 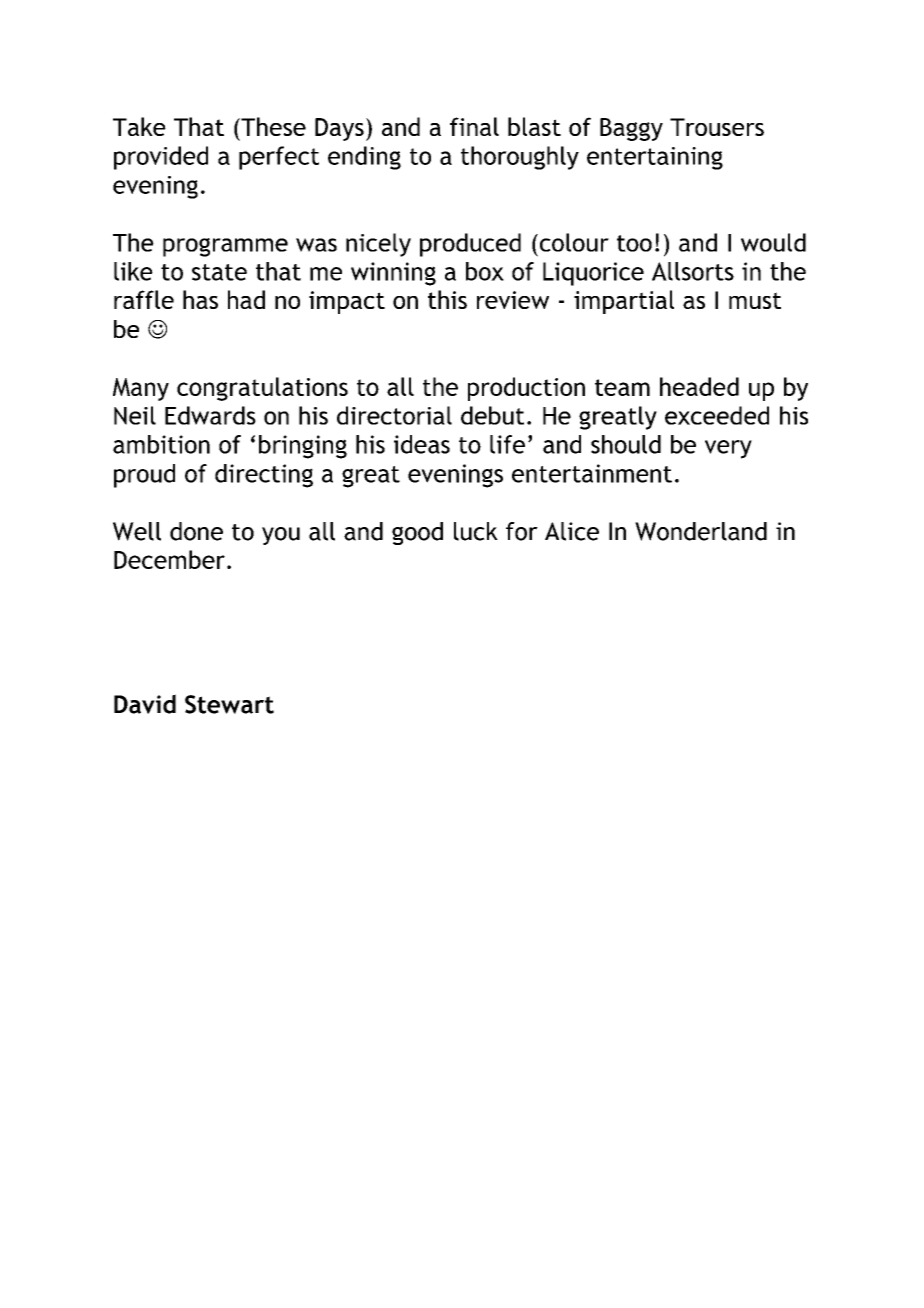 I want to click on programme, so click(x=225, y=247).
